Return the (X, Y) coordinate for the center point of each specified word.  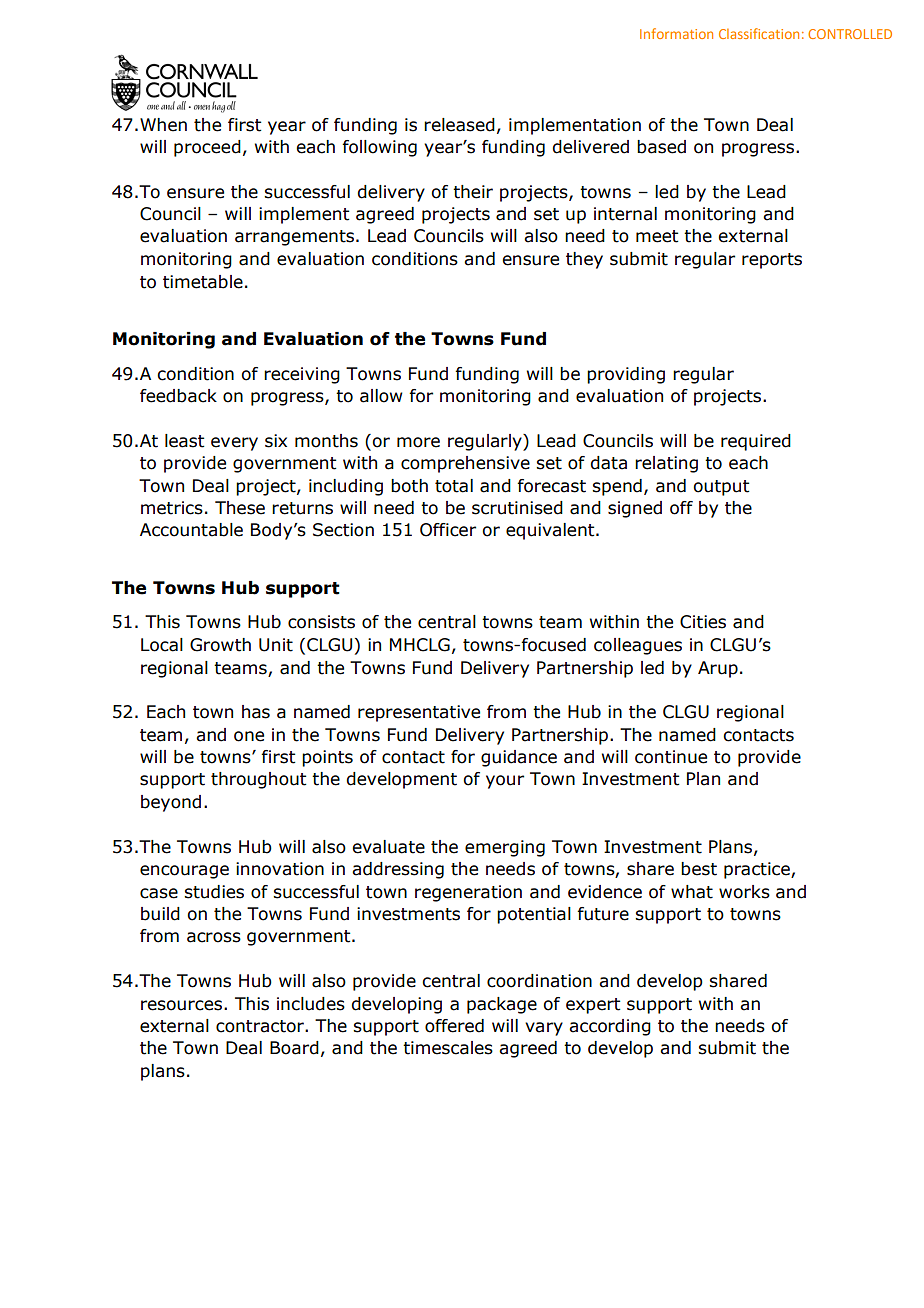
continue (671, 757)
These (240, 508)
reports (772, 261)
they (584, 260)
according (610, 1027)
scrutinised (517, 508)
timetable (203, 282)
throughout (258, 780)
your (505, 782)
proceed (207, 148)
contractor (261, 1026)
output (721, 488)
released (459, 125)
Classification (759, 33)
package (502, 1005)
